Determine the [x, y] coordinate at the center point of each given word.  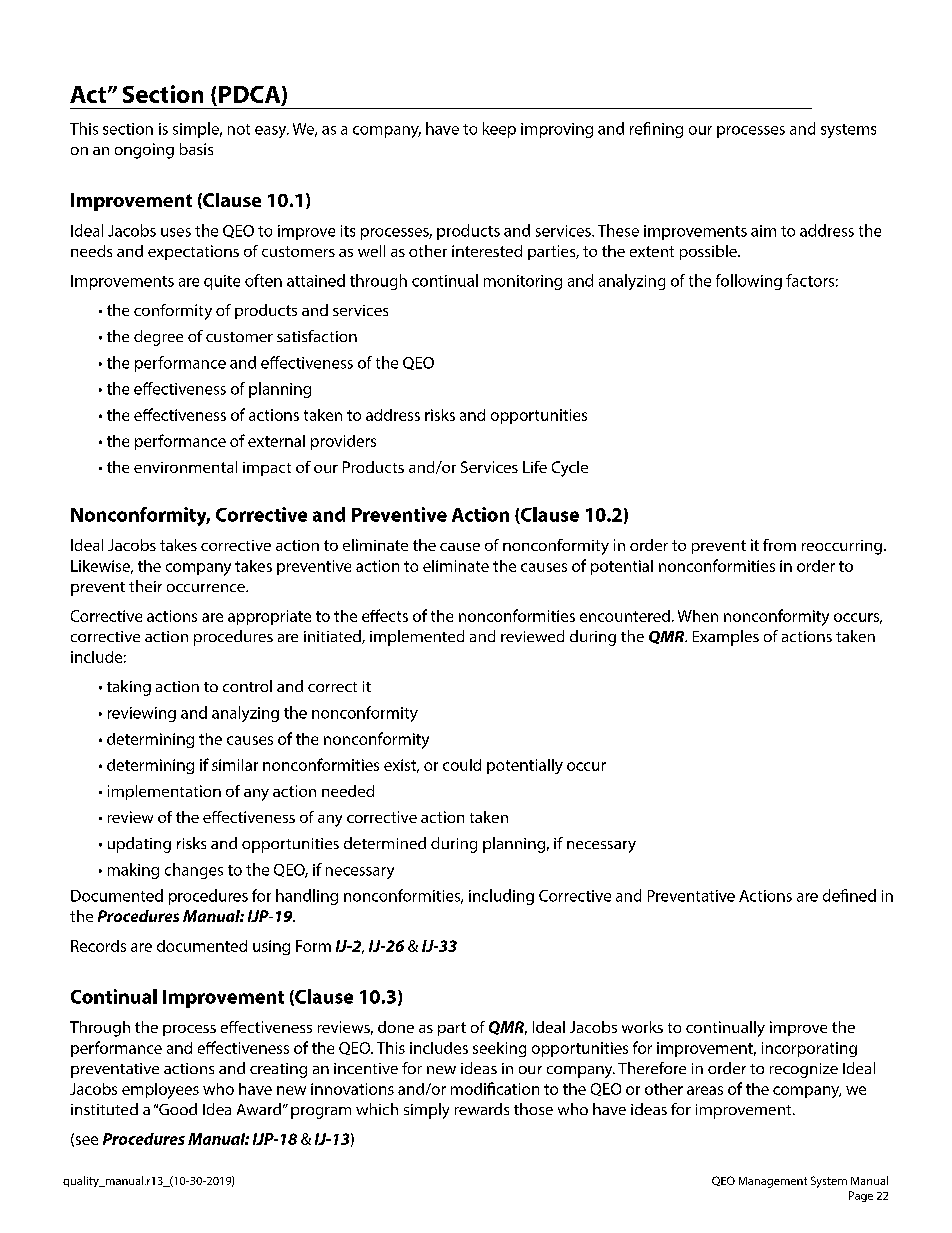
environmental [185, 467]
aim [763, 231]
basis [196, 149]
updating [139, 845]
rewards [482, 1109]
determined [385, 843]
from [779, 545]
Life [535, 467]
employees [160, 1091]
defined [849, 895]
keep [499, 130]
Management [773, 1182]
